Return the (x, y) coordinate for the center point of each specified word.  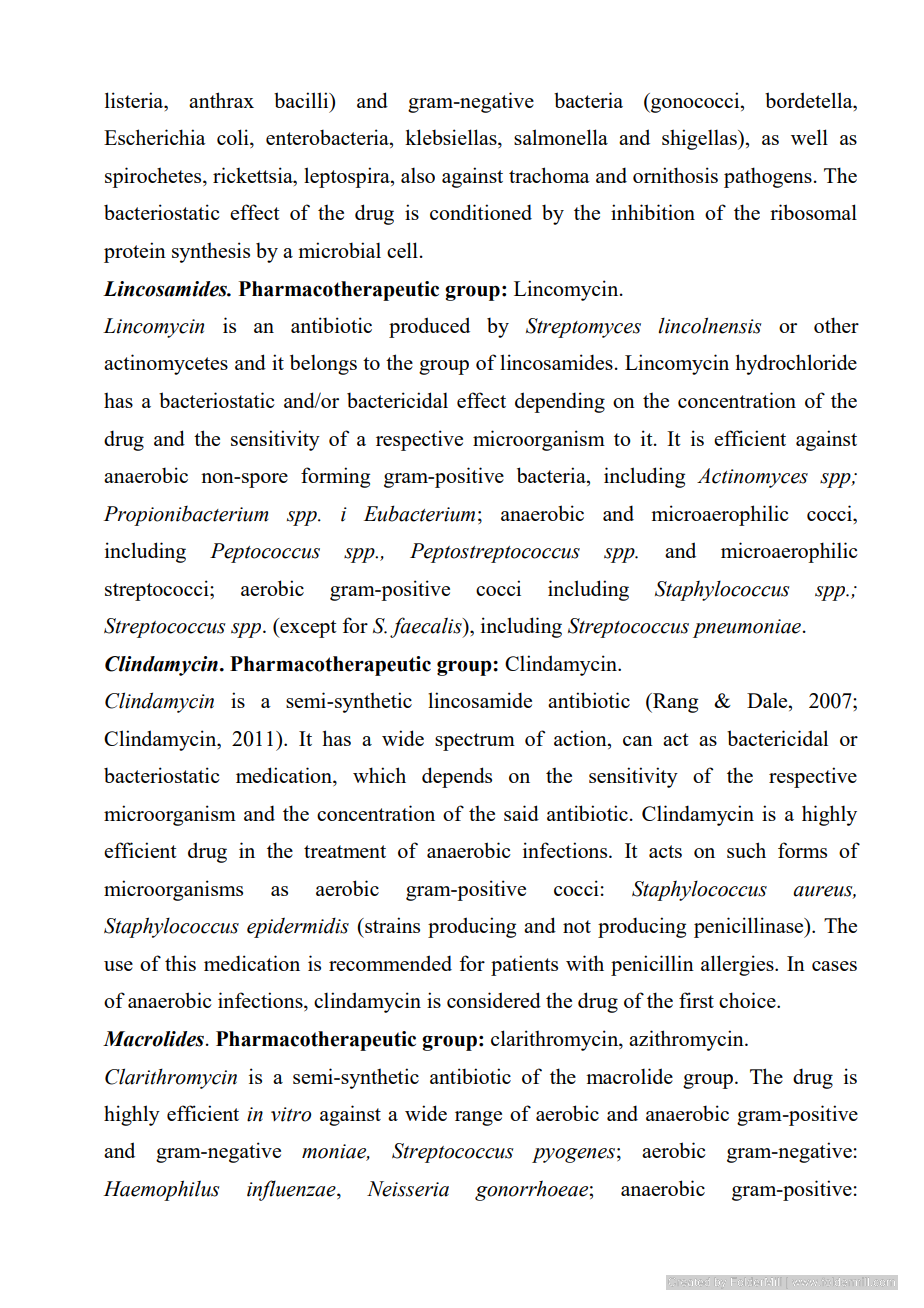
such (746, 850)
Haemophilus (161, 1190)
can (638, 741)
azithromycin (687, 1040)
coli (234, 138)
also (418, 175)
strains (391, 925)
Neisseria (408, 1189)
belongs (323, 364)
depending (560, 402)
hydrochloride (796, 364)
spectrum (475, 742)
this (180, 963)
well (809, 137)
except (307, 628)
